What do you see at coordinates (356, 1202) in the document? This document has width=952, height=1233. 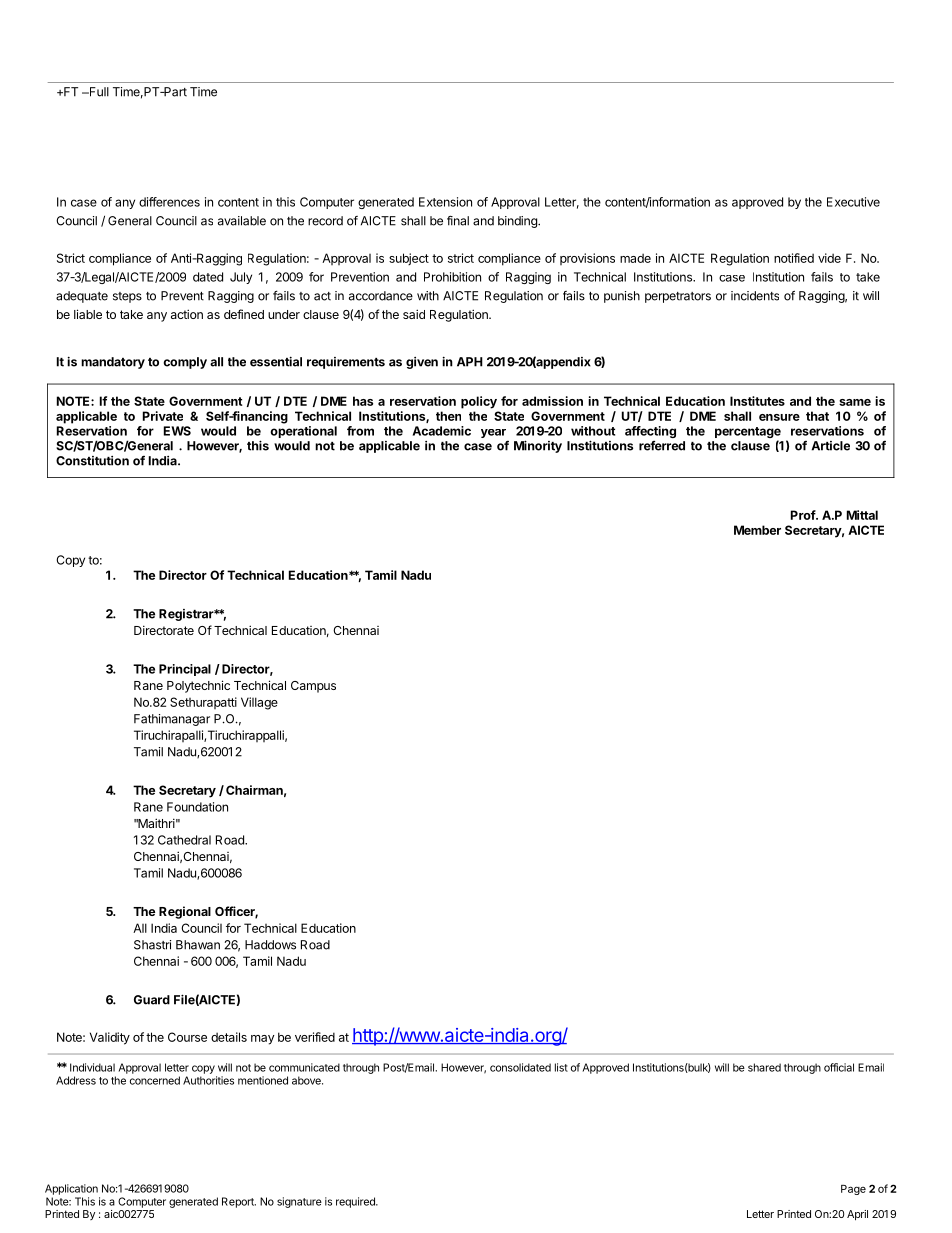 I see `required` at bounding box center [356, 1202].
